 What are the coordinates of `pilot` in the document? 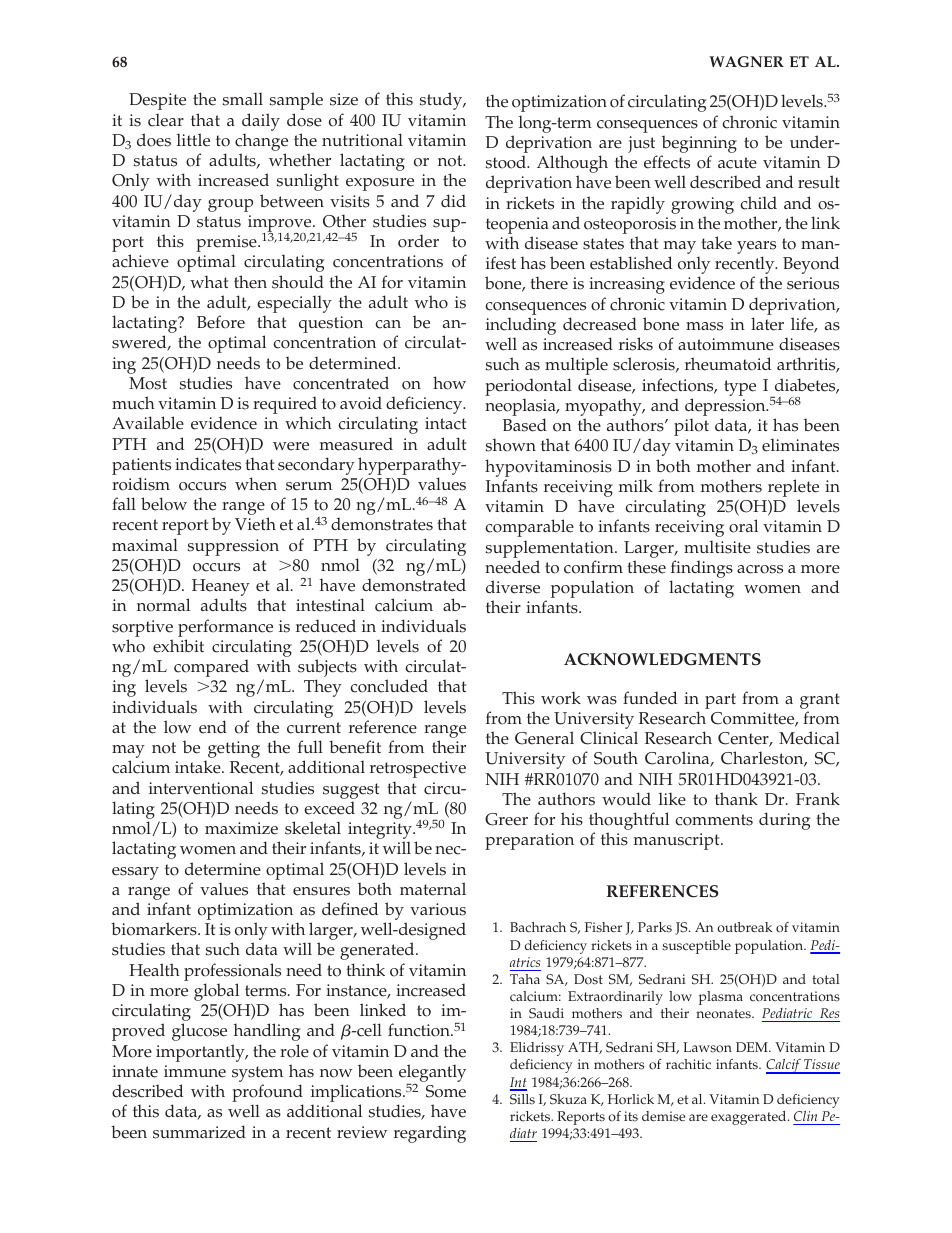 It's located at (691, 427).
